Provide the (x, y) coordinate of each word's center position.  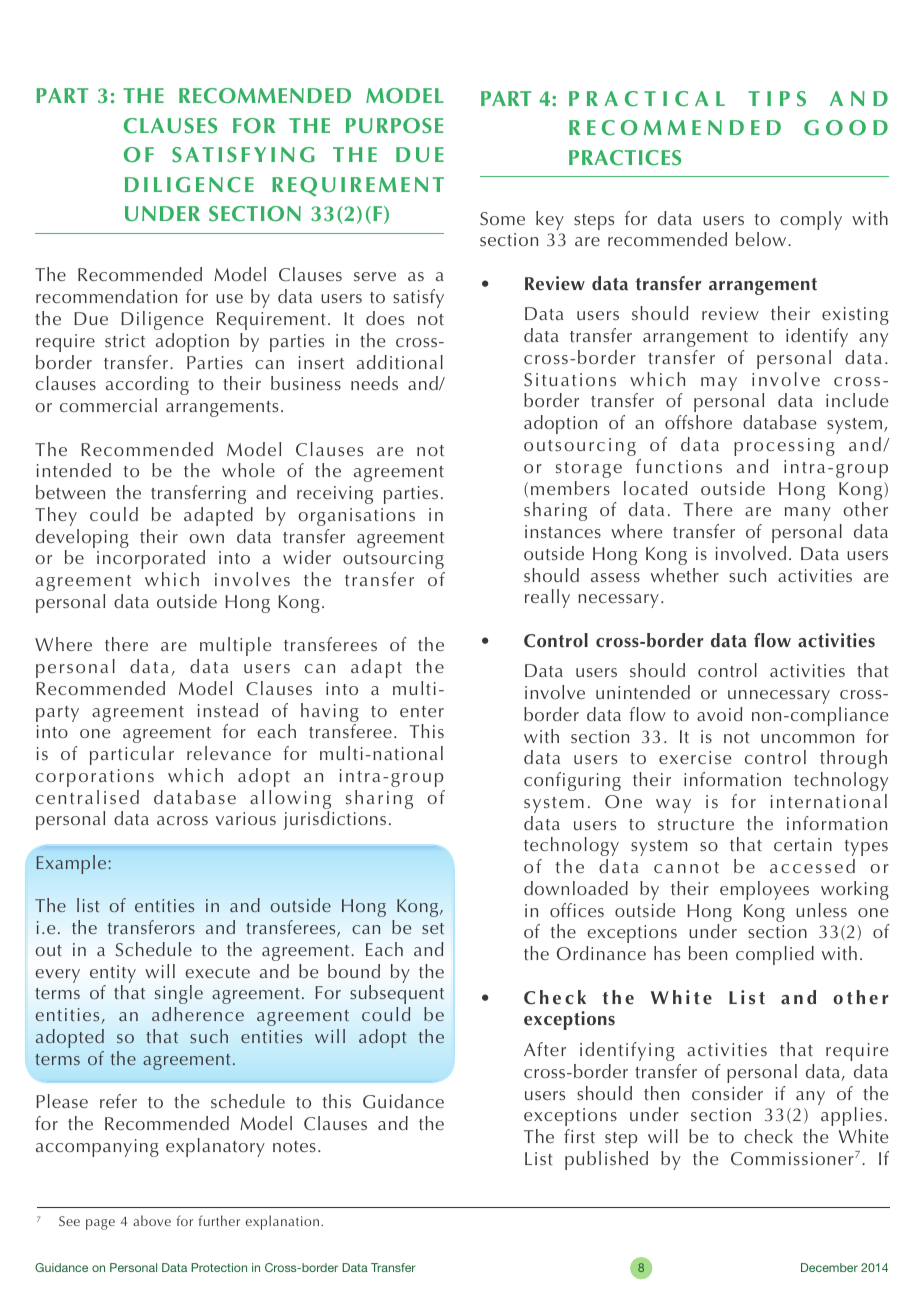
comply (811, 220)
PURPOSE (394, 126)
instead (228, 710)
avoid (720, 714)
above (152, 1220)
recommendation (106, 296)
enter (422, 711)
